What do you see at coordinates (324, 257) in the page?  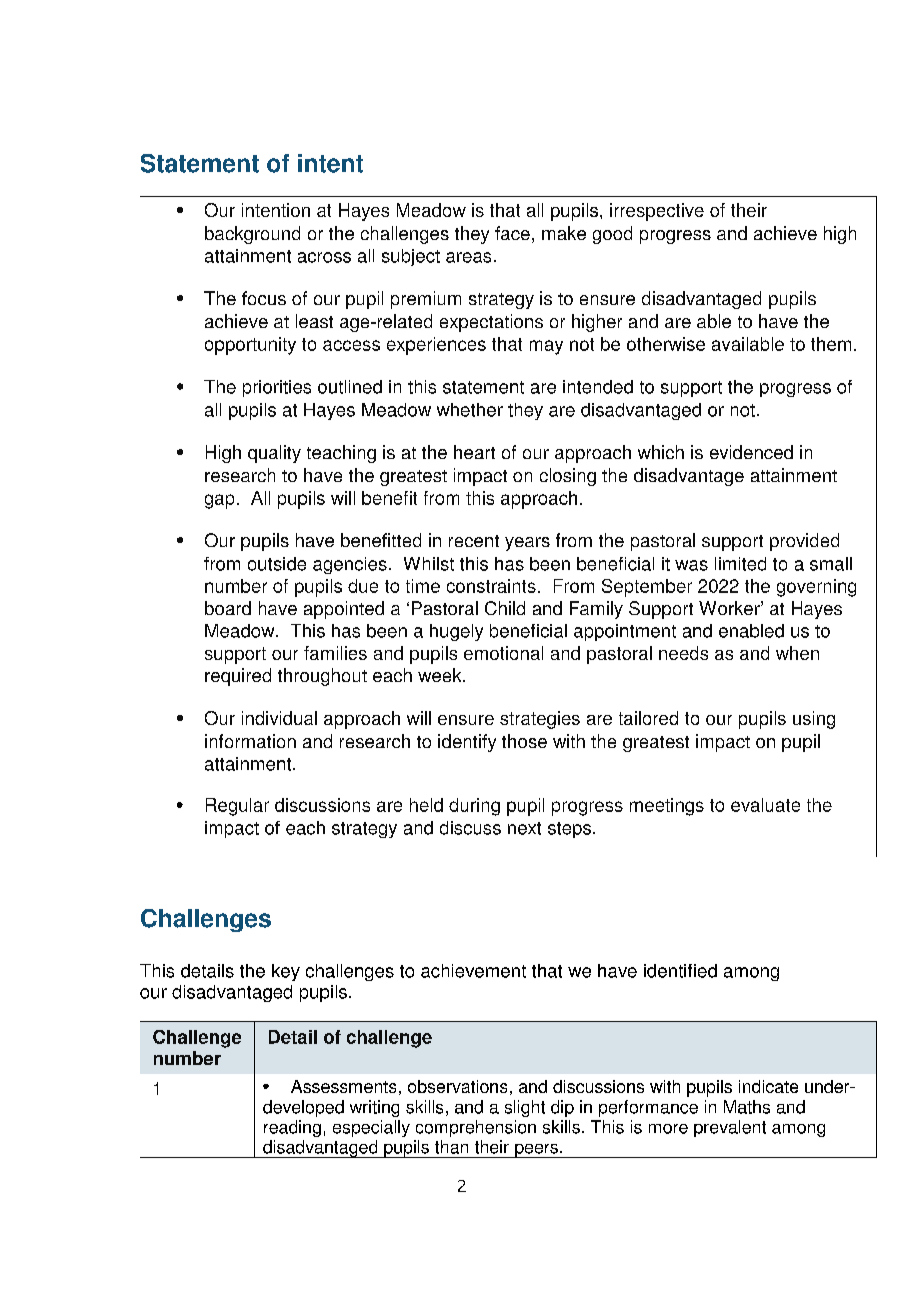 I see `across` at bounding box center [324, 257].
